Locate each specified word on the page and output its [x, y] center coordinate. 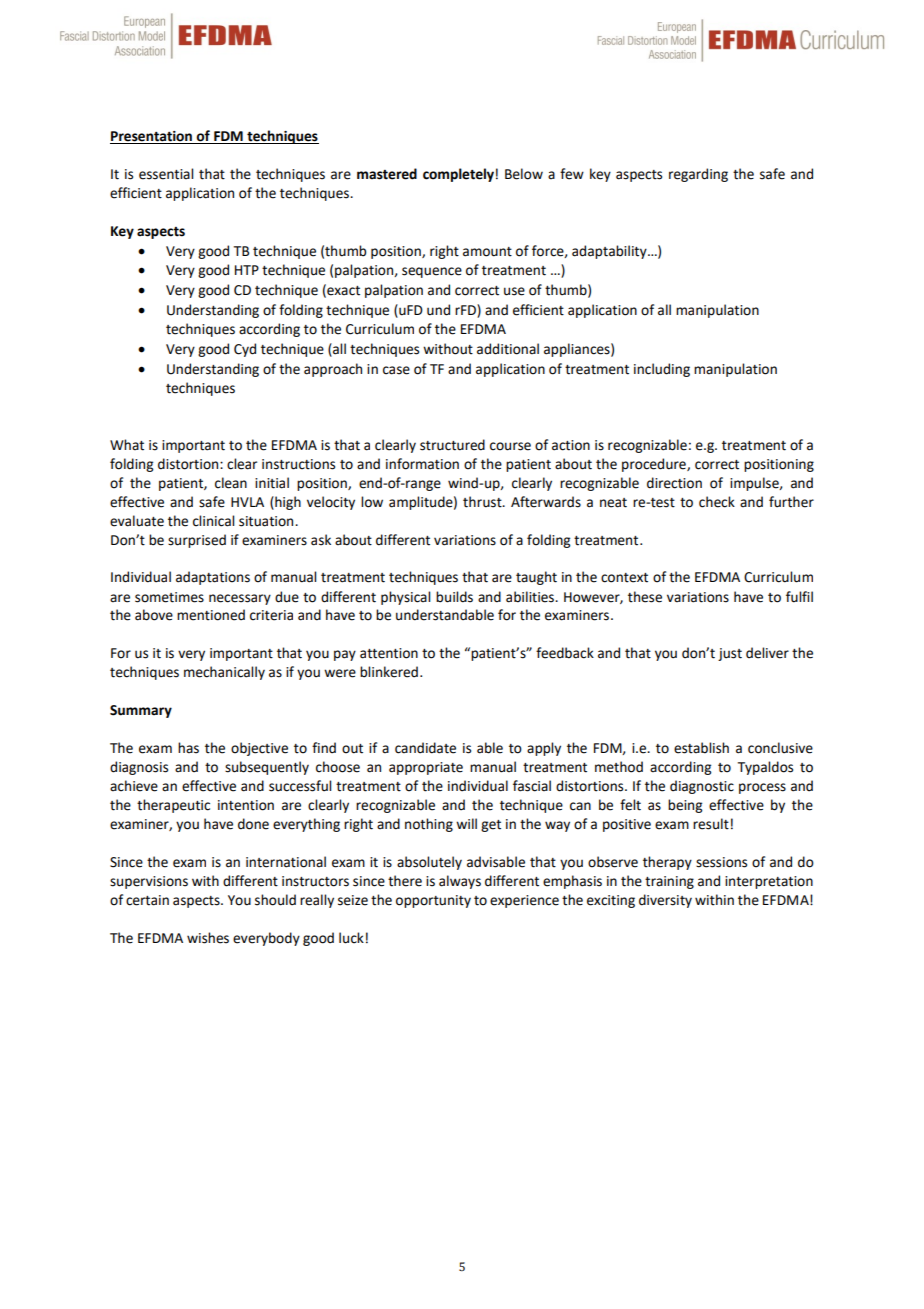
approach [333, 370]
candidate [425, 748]
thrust [483, 502]
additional [508, 349]
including [662, 370]
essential [166, 174]
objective [259, 749]
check [717, 502]
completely [458, 175]
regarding [698, 175]
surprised [197, 541]
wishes [208, 938]
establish [701, 748]
